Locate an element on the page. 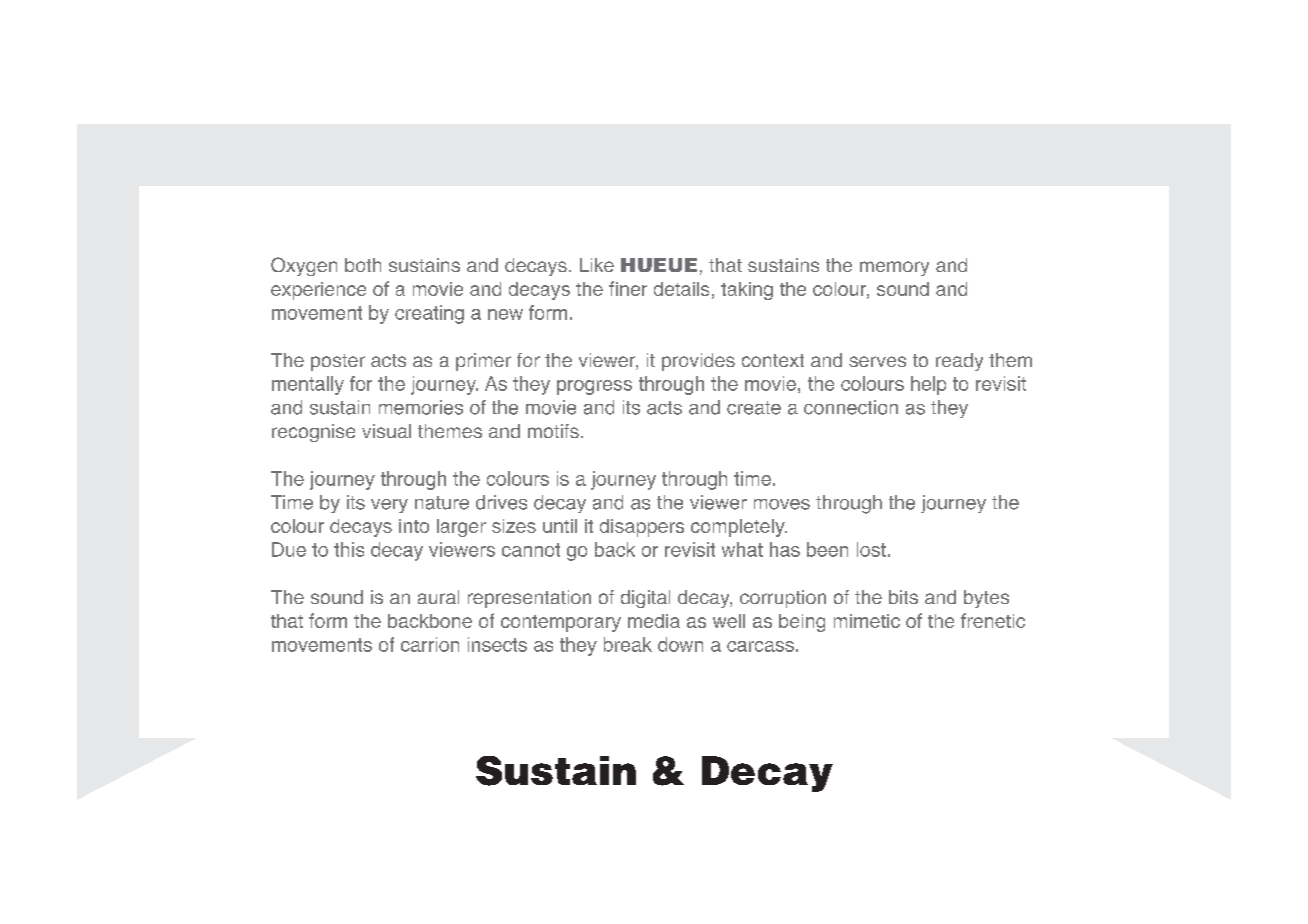 This document has height=924, width=1308. connection is located at coordinates (851, 407).
